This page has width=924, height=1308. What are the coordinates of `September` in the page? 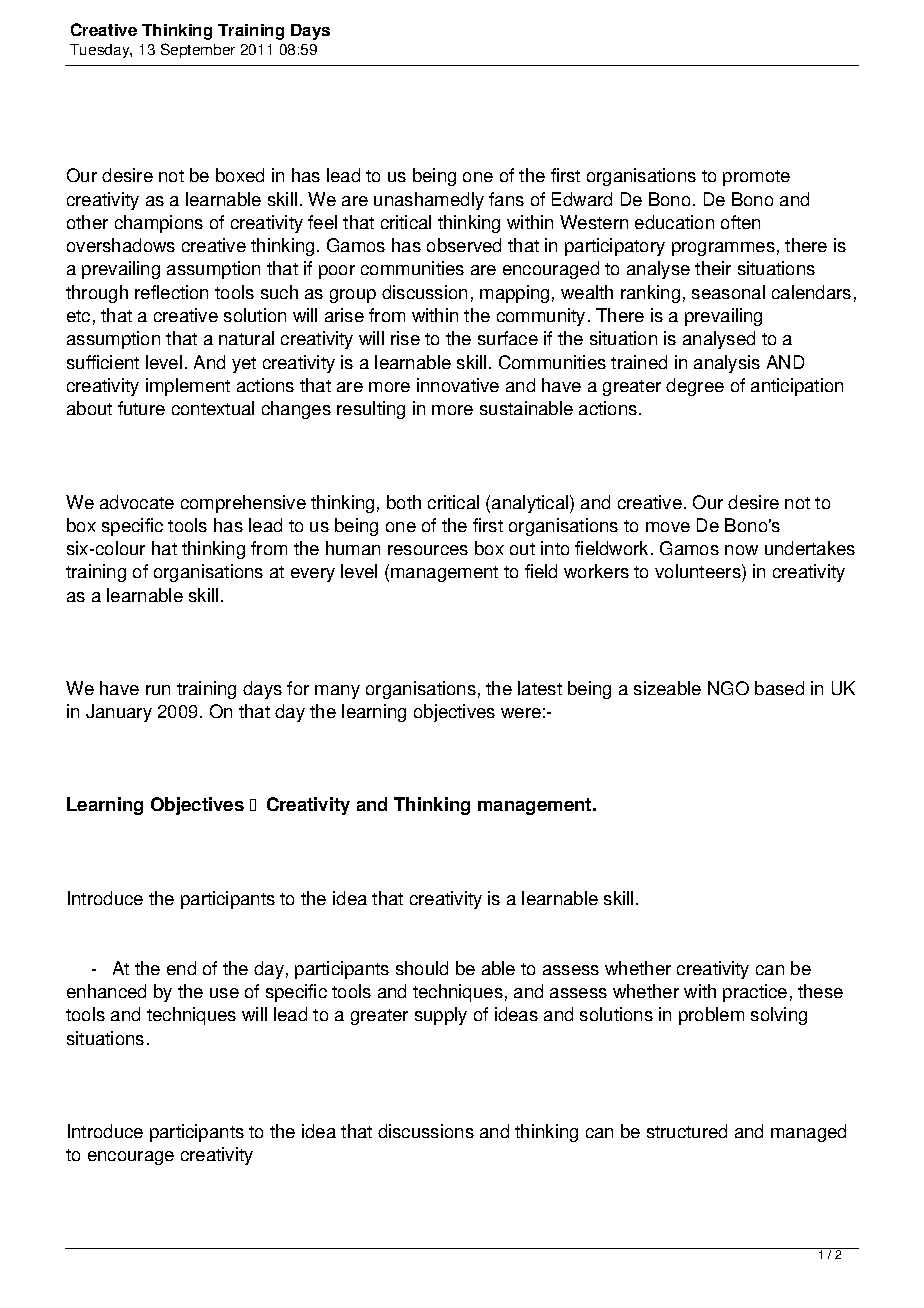 It's located at (198, 50).
